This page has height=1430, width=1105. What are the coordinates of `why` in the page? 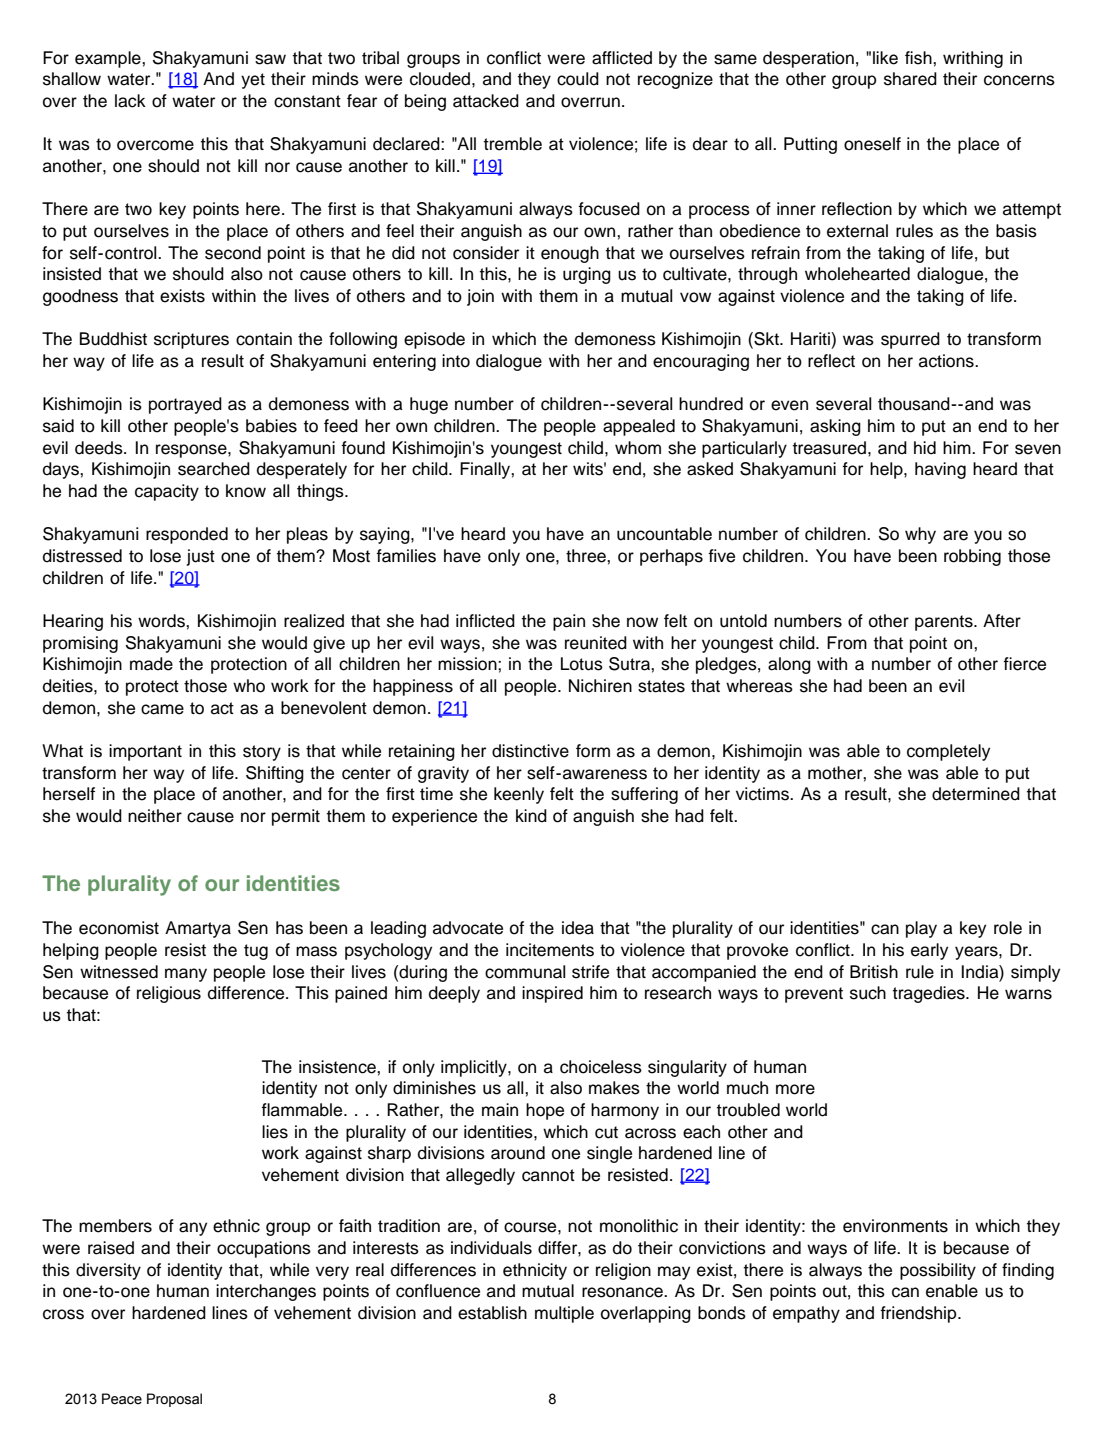 It's located at (920, 535).
